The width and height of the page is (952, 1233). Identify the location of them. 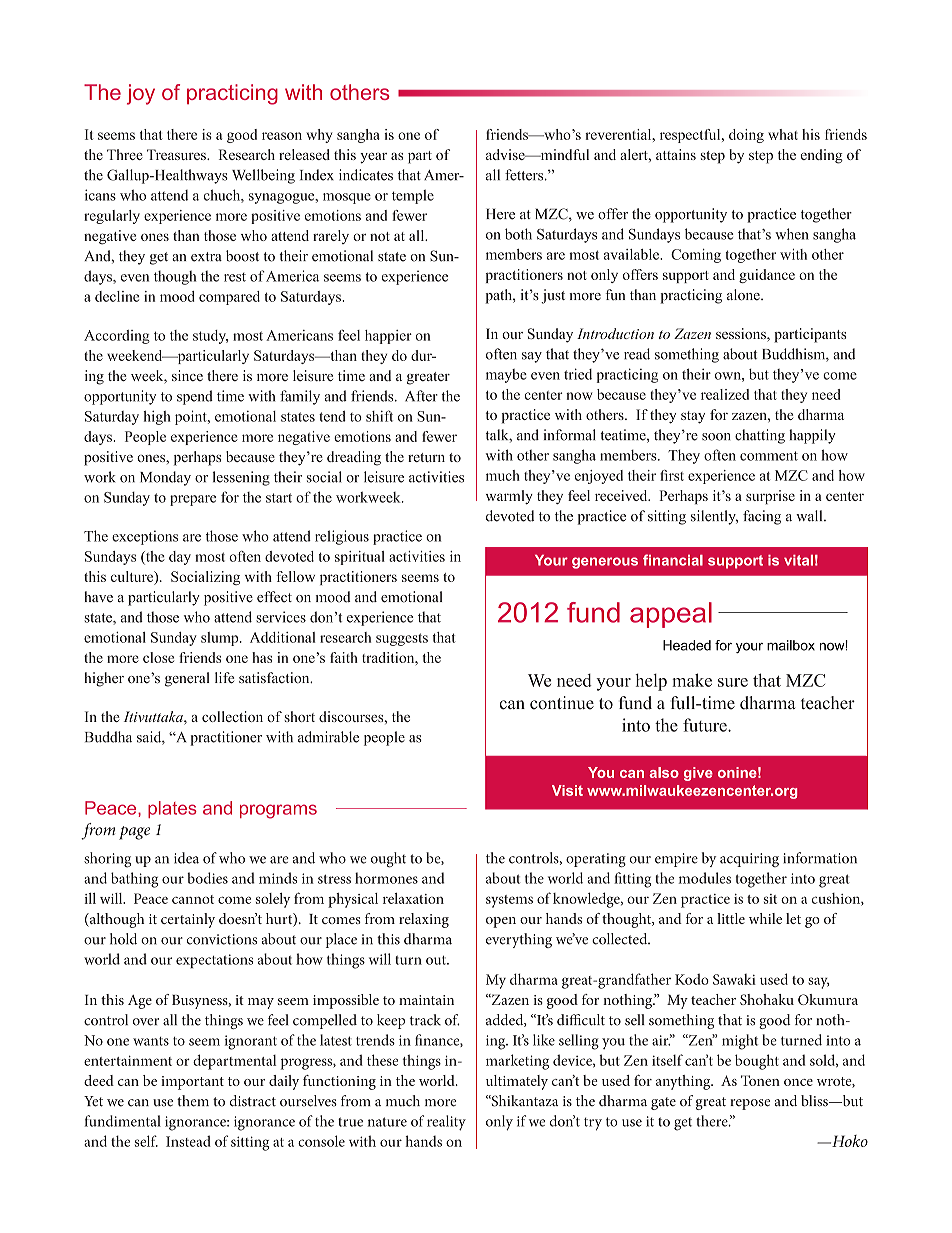
(193, 1101).
